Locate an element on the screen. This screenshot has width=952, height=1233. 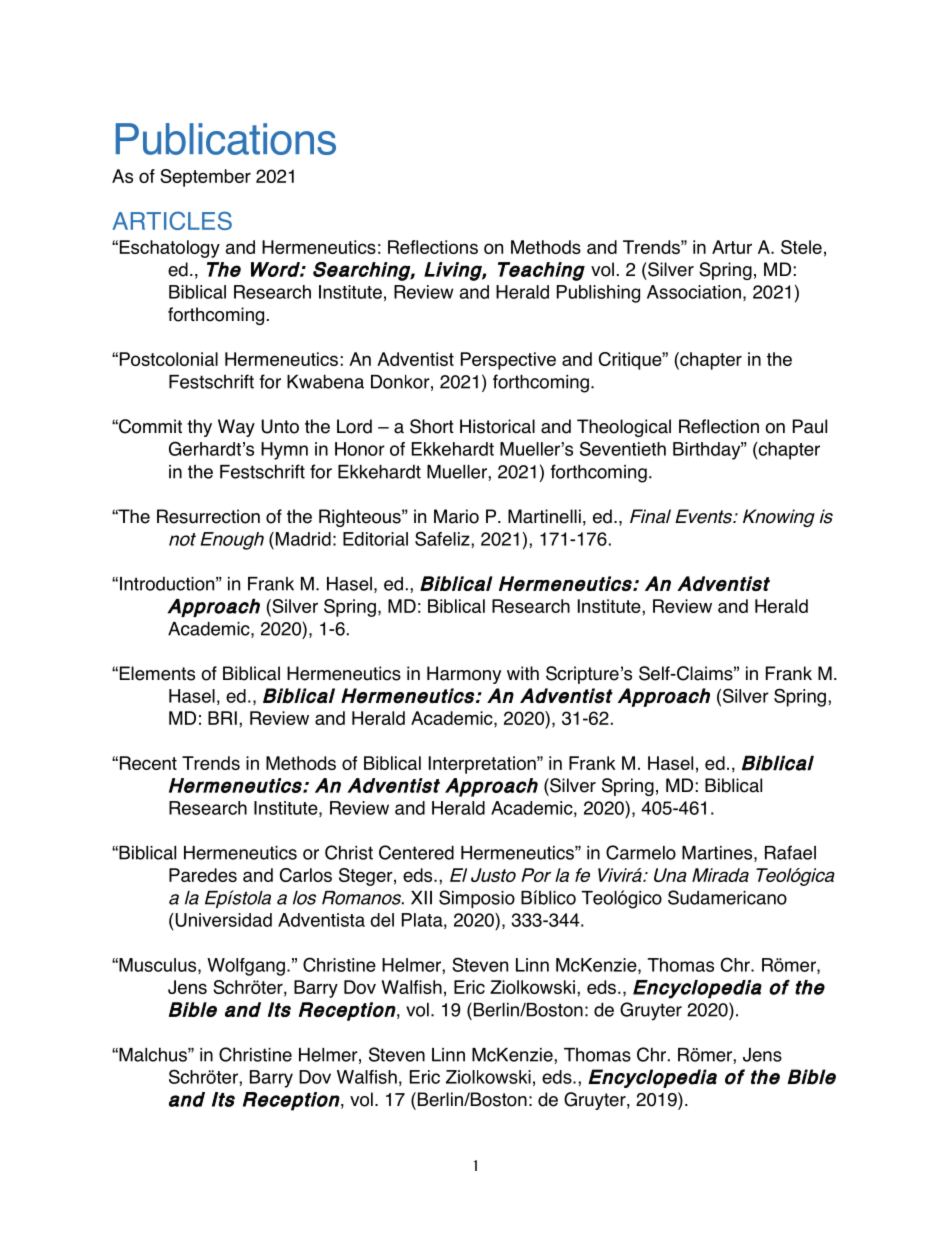
Interpretation is located at coordinates (483, 765).
